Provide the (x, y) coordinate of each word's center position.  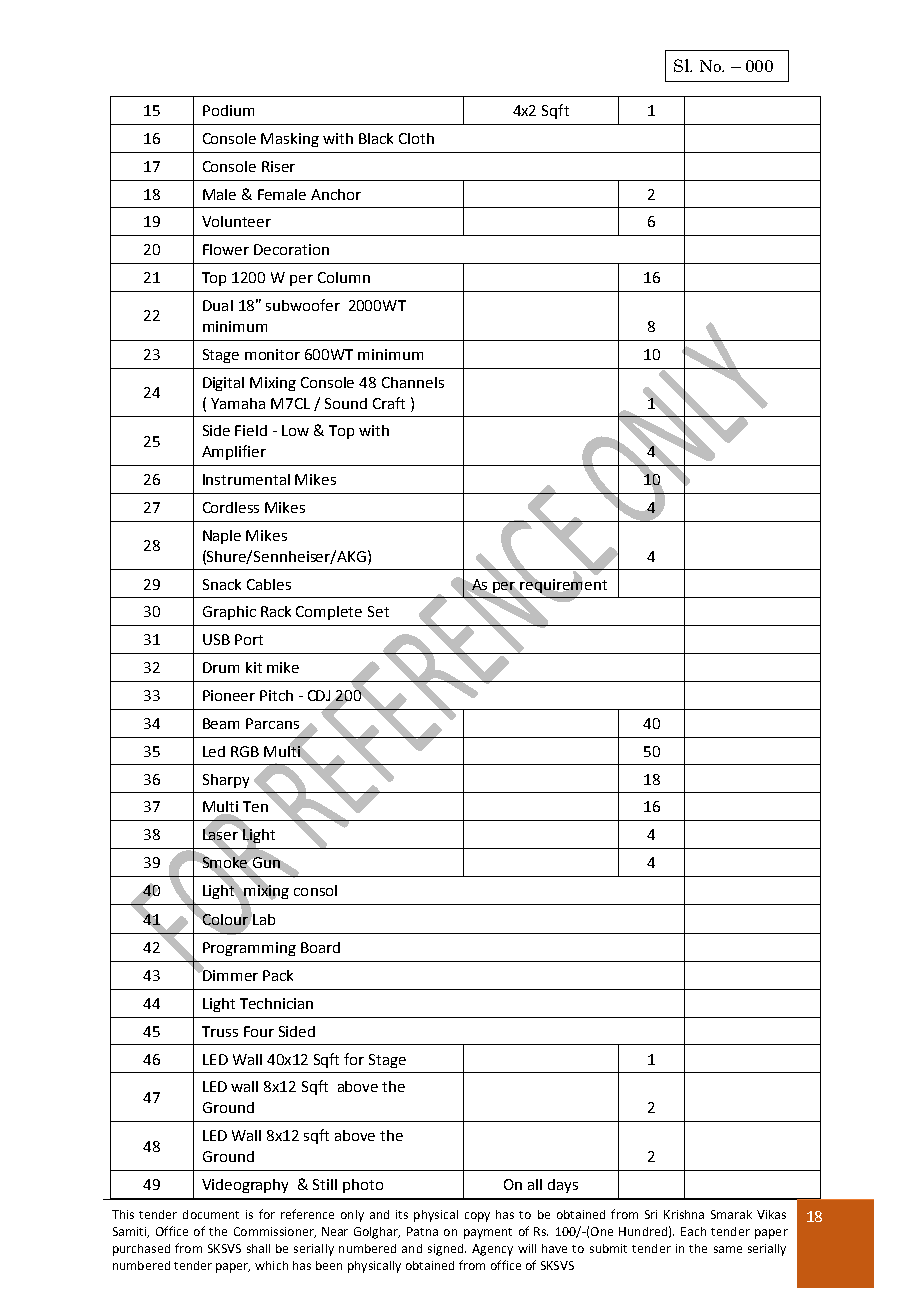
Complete (329, 613)
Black (376, 138)
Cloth (416, 138)
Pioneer (229, 695)
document (211, 1214)
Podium (228, 110)
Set (378, 611)
